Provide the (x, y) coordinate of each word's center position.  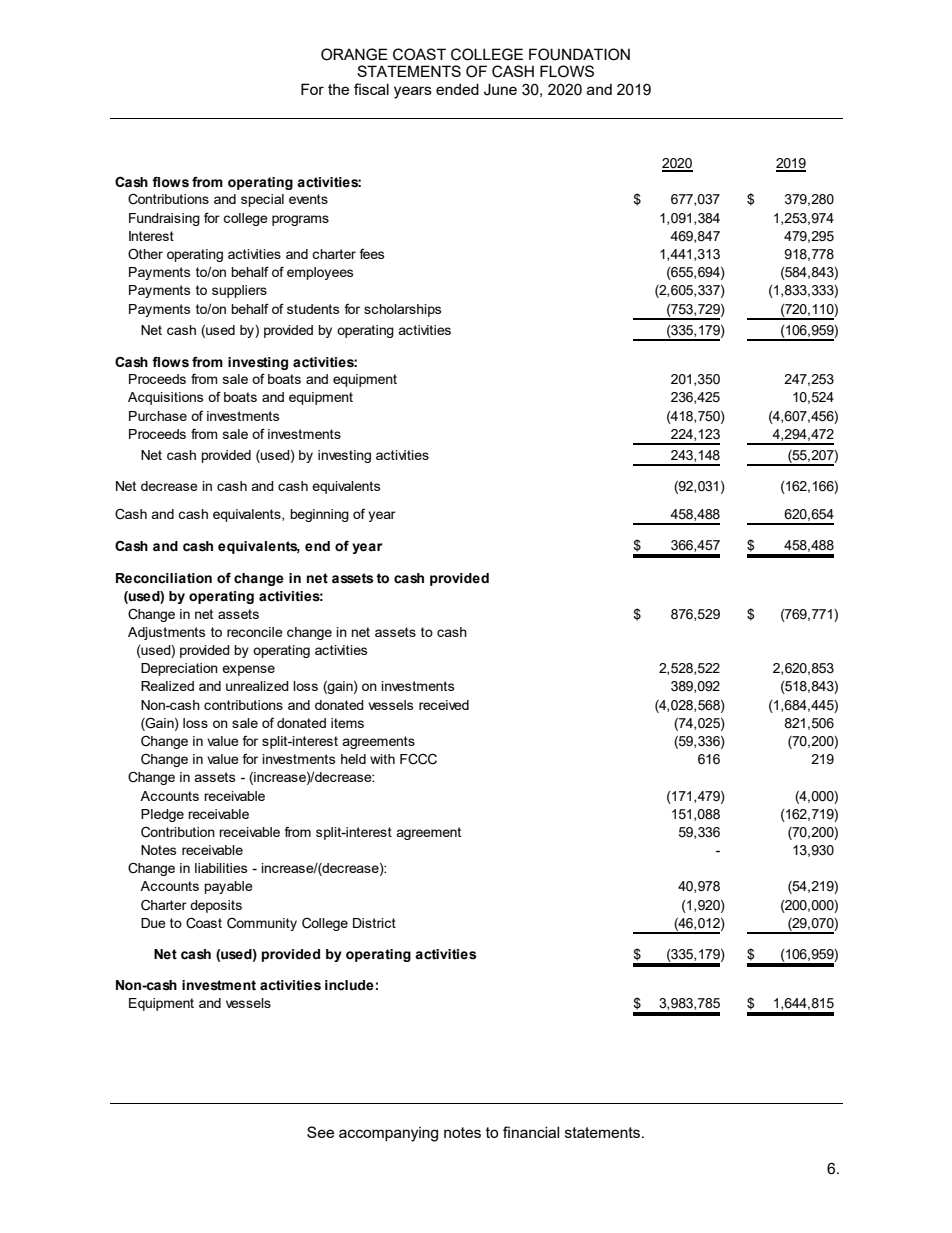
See (320, 1132)
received (444, 705)
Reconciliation (164, 578)
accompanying (388, 1134)
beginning (319, 515)
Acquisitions (165, 398)
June (500, 89)
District (374, 923)
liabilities (221, 868)
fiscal (371, 89)
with (382, 759)
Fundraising (164, 219)
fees (372, 254)
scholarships (402, 310)
